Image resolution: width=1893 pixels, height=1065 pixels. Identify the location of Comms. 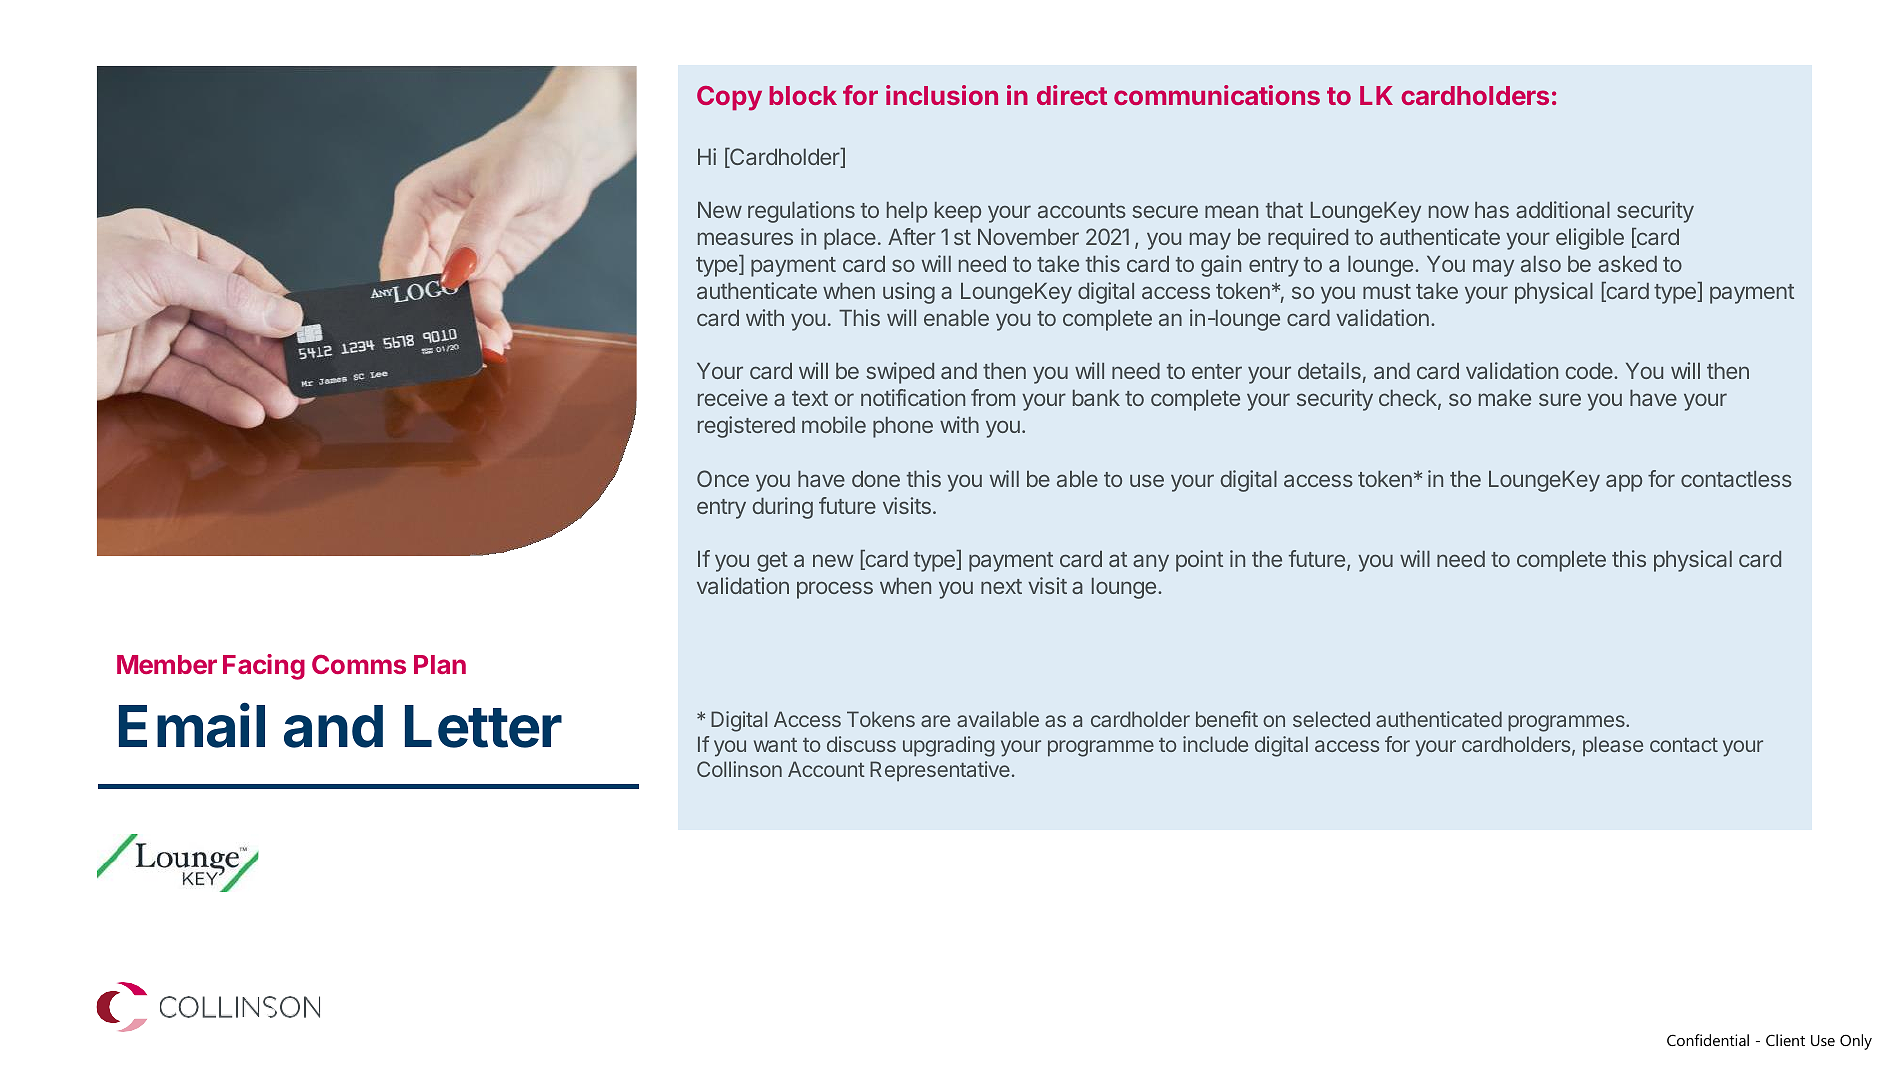
(359, 664).
